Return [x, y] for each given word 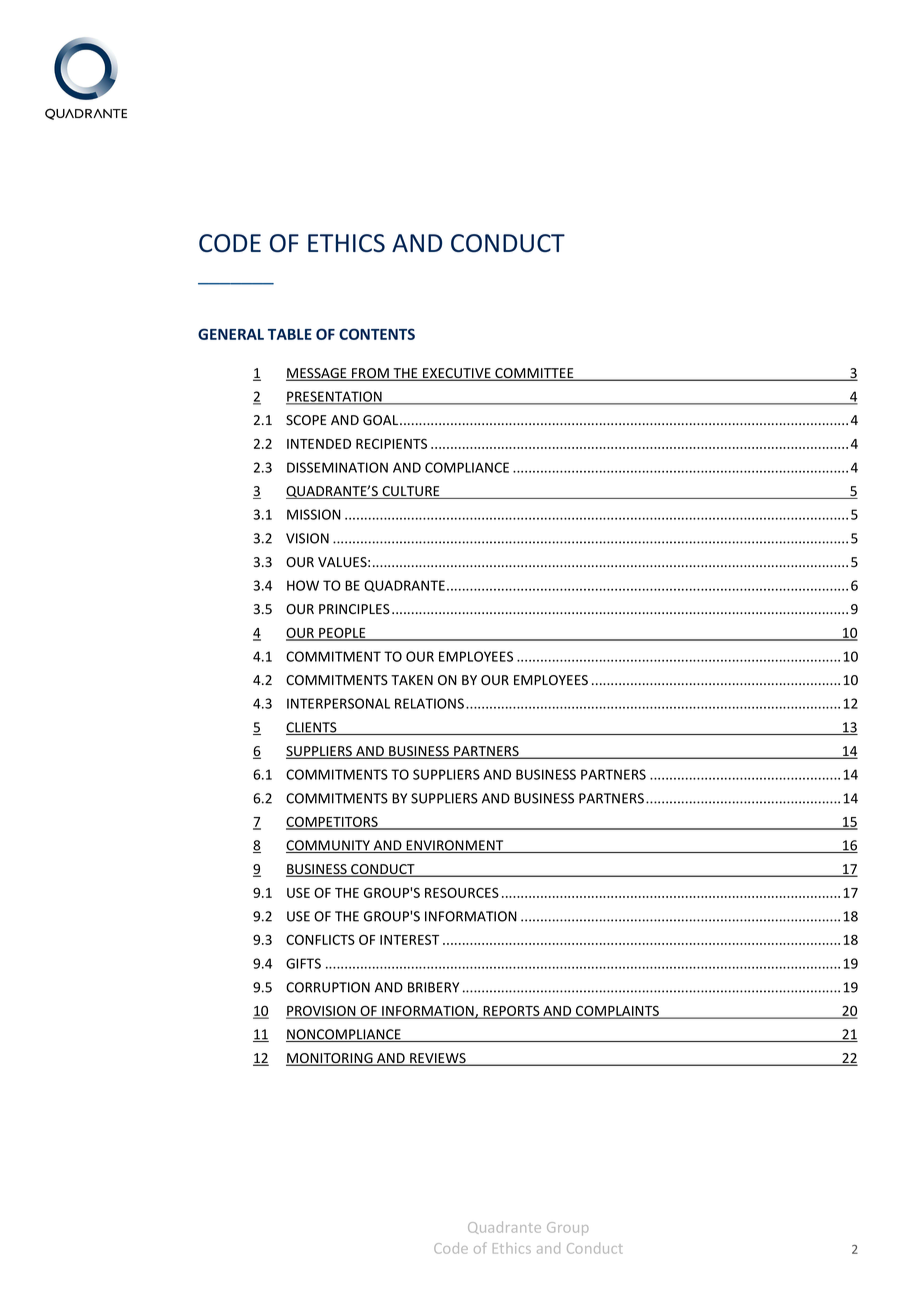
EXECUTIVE [457, 374]
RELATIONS [429, 703]
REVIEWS [438, 1059]
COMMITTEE [534, 374]
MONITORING [330, 1059]
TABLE [290, 334]
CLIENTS [312, 728]
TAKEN [412, 680]
